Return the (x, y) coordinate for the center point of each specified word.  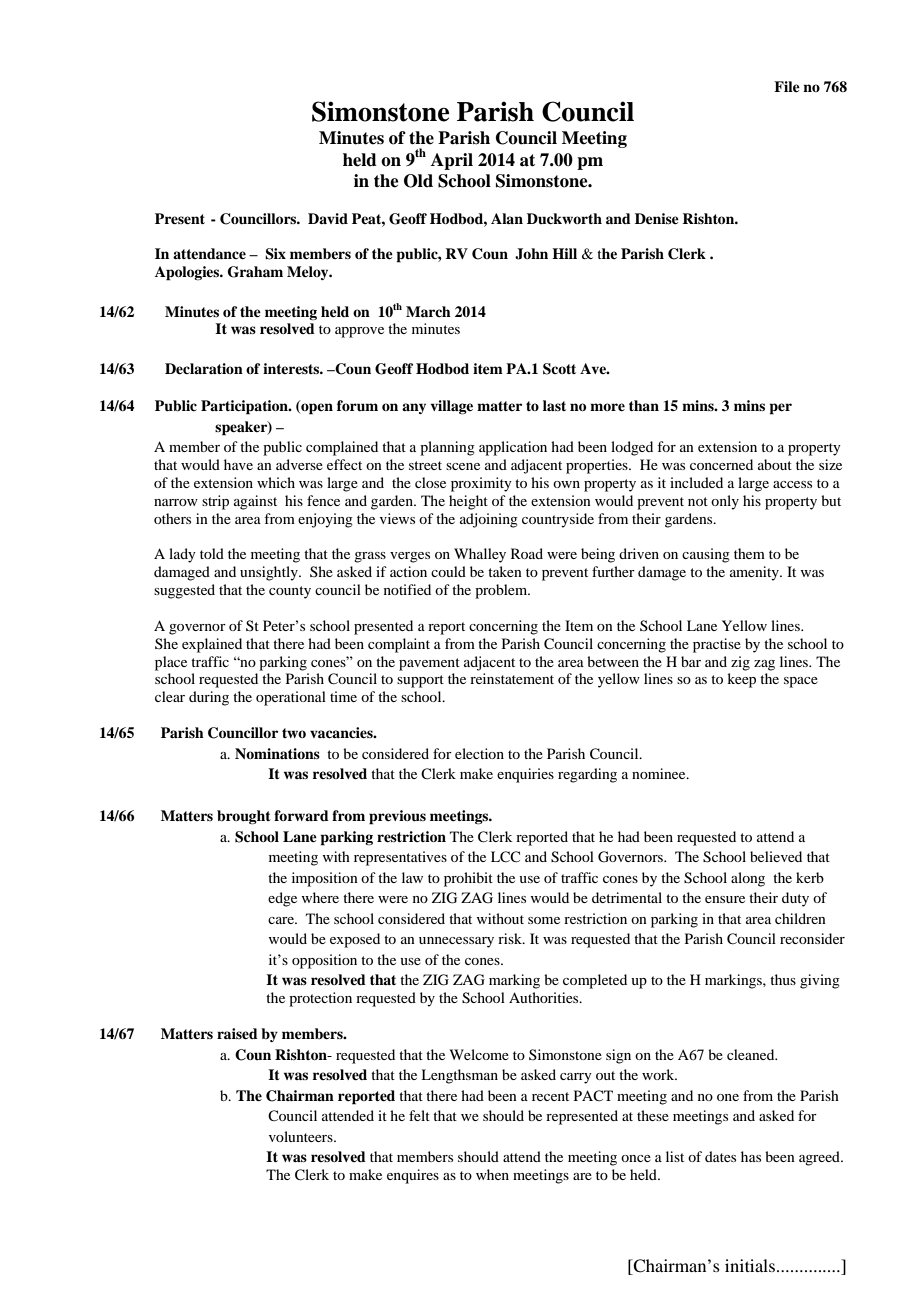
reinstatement (512, 678)
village (452, 407)
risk (511, 938)
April (452, 161)
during (209, 698)
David (328, 218)
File (787, 86)
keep (741, 680)
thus (783, 979)
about (775, 464)
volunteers (302, 1136)
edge (282, 899)
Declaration (204, 368)
